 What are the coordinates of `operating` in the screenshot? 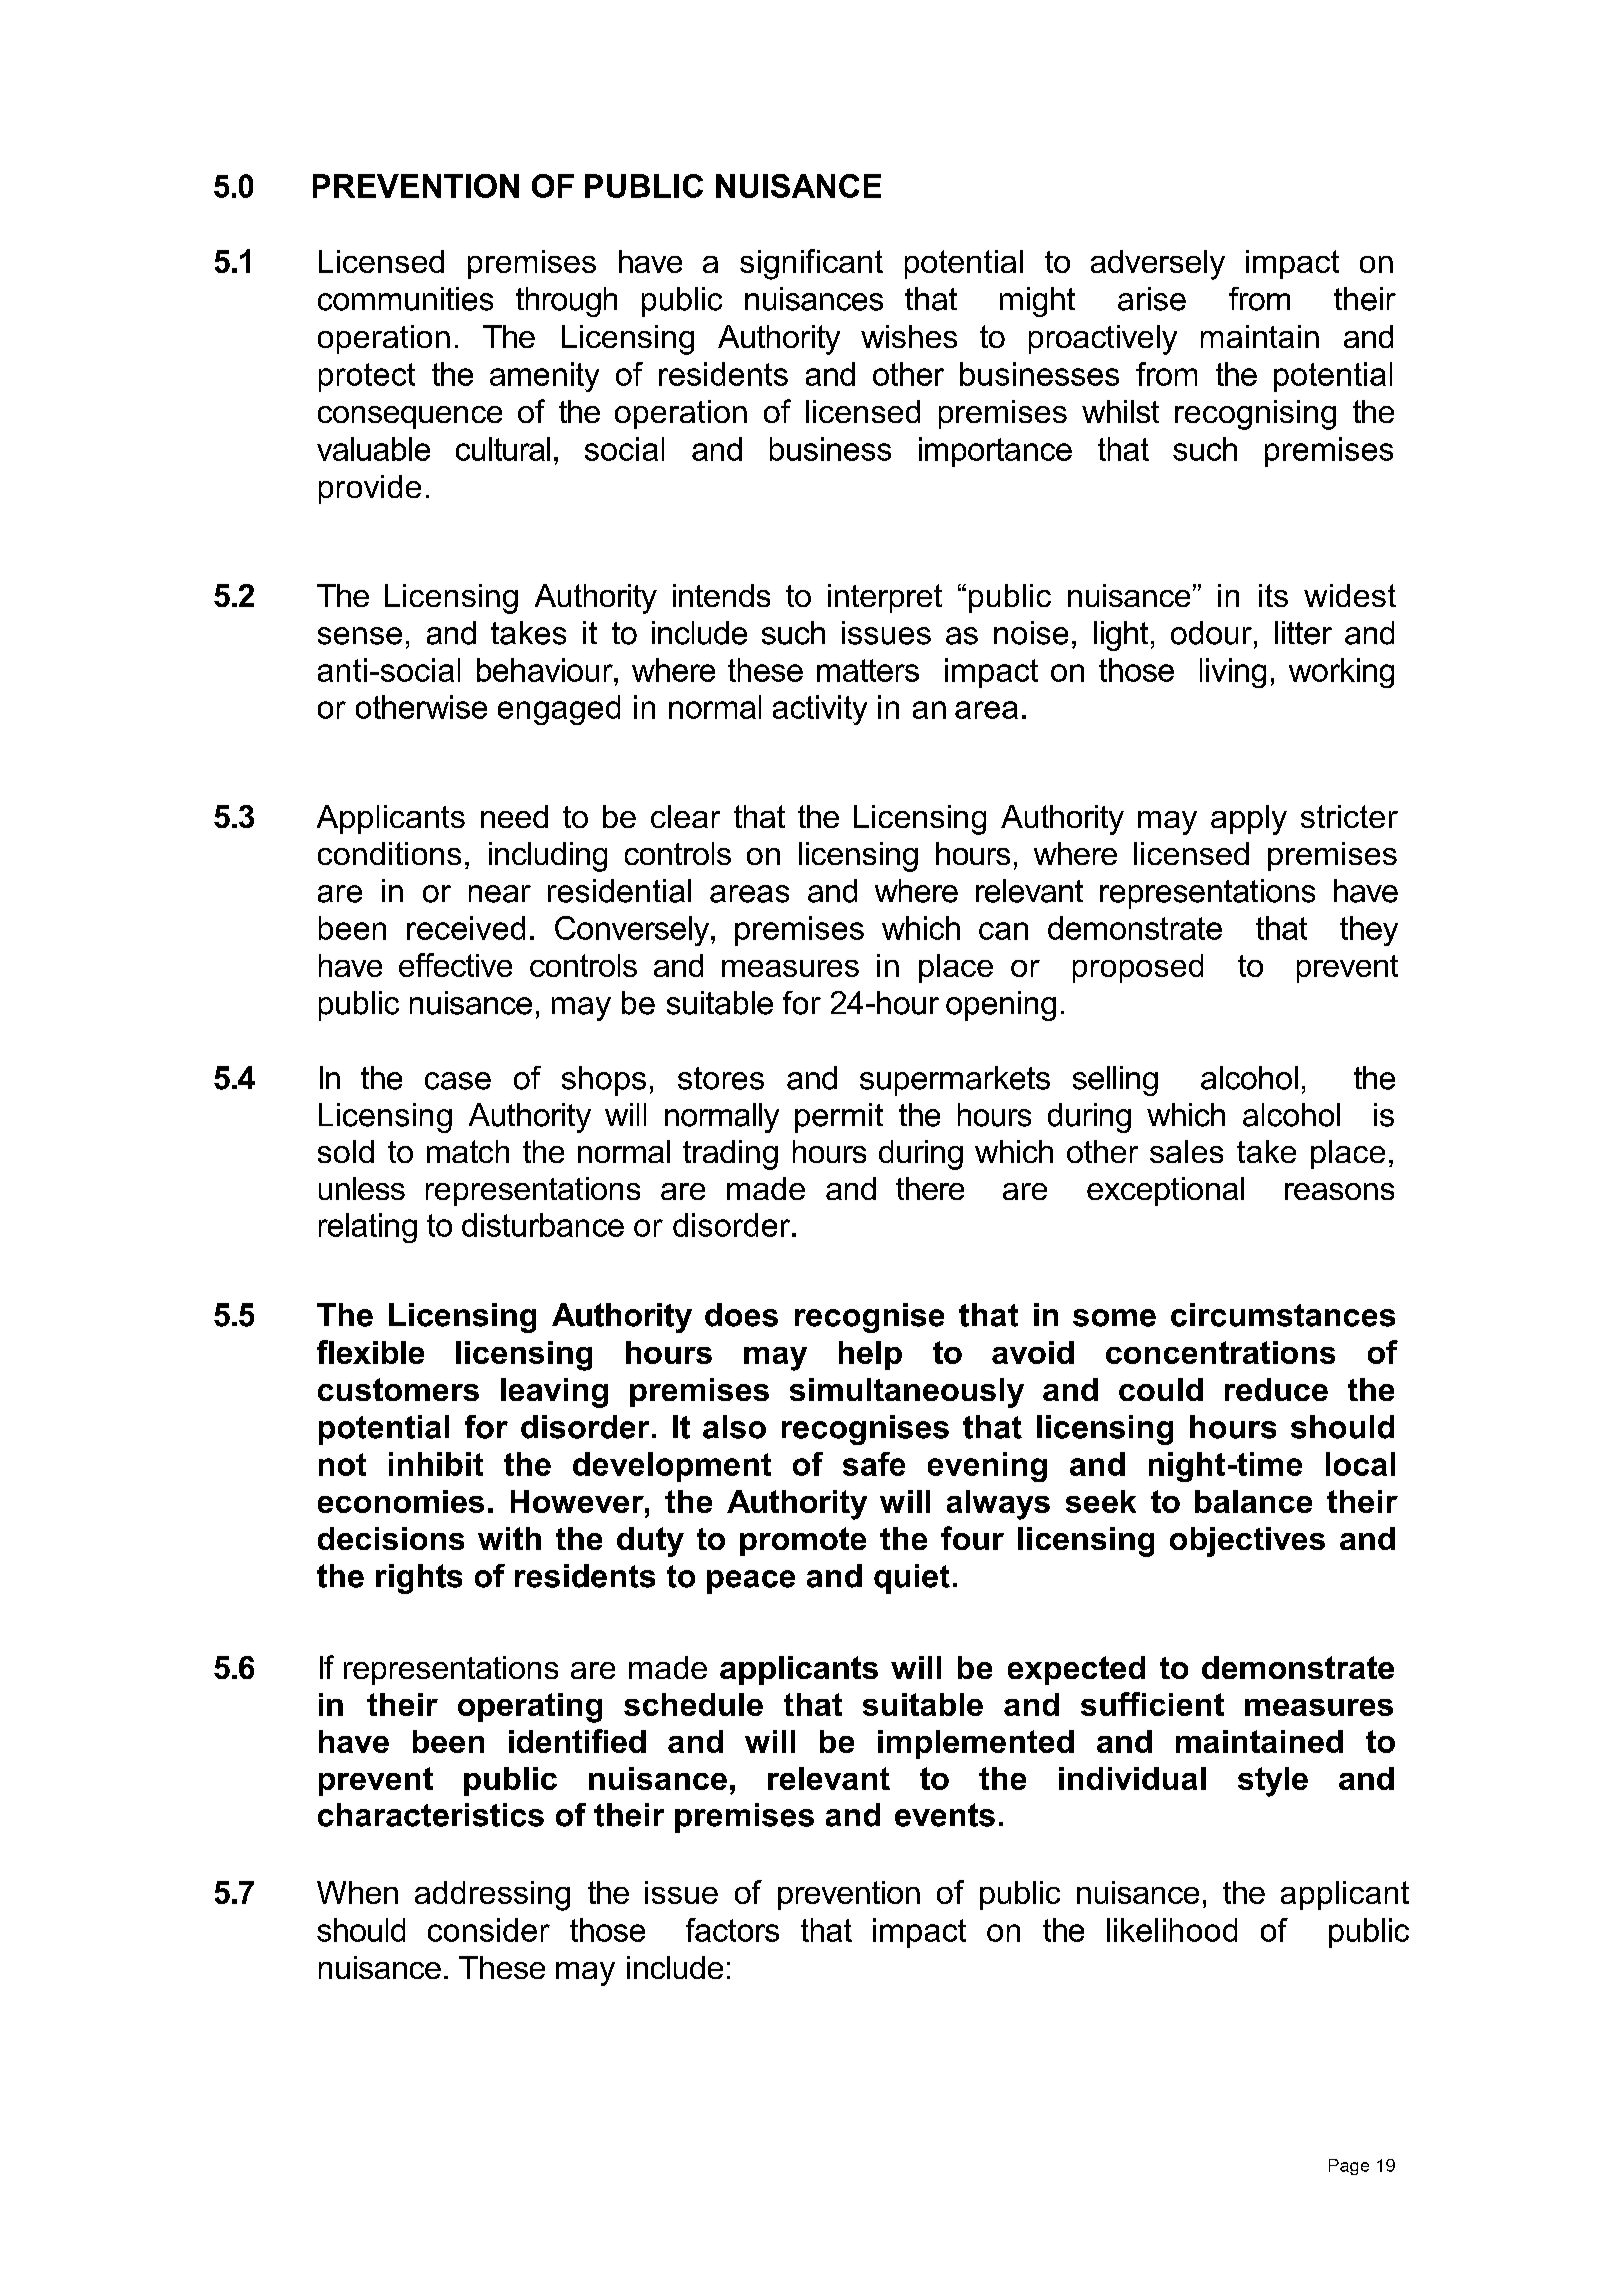 It's located at (530, 1708).
